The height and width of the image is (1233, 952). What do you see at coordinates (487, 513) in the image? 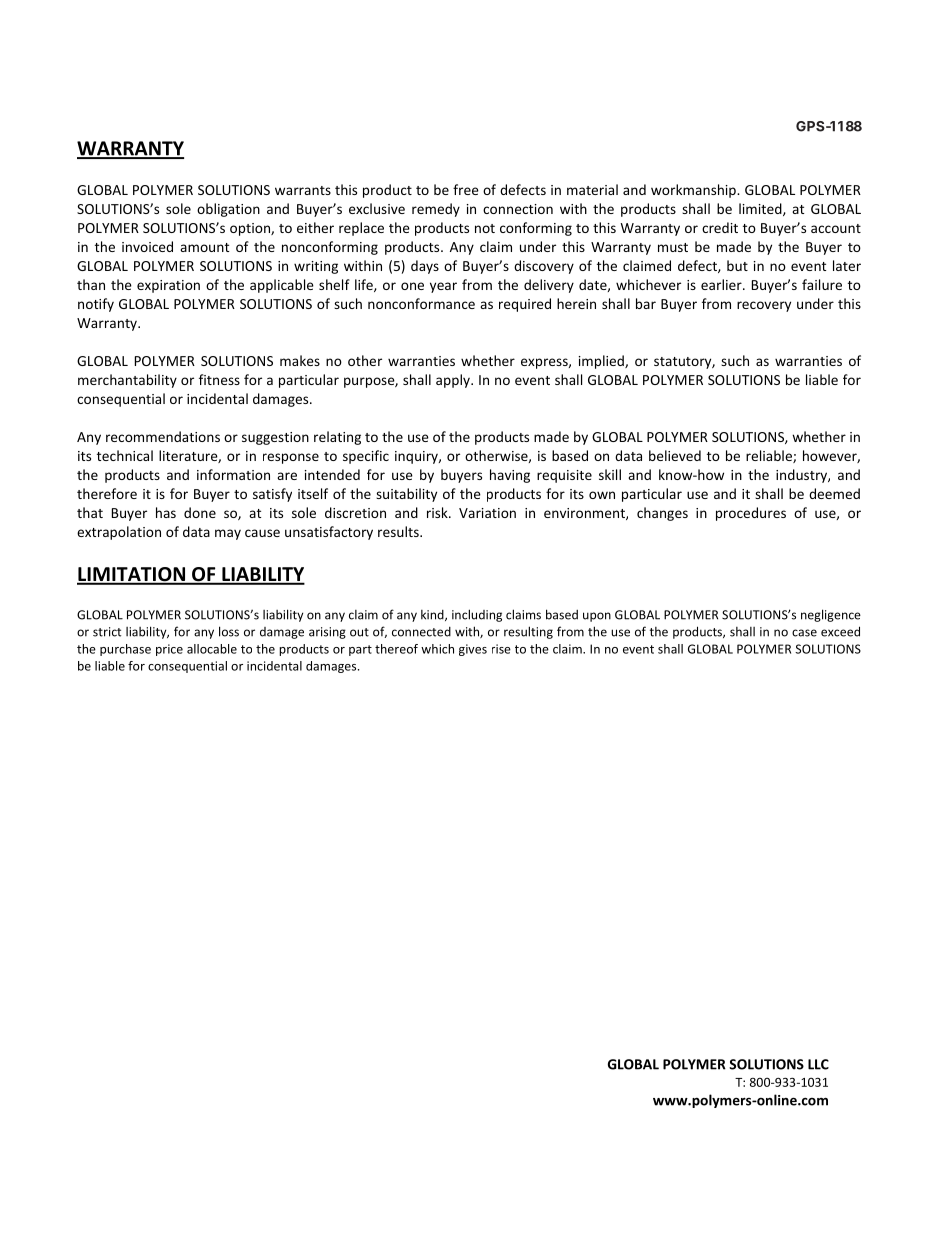
I see `Variation` at bounding box center [487, 513].
